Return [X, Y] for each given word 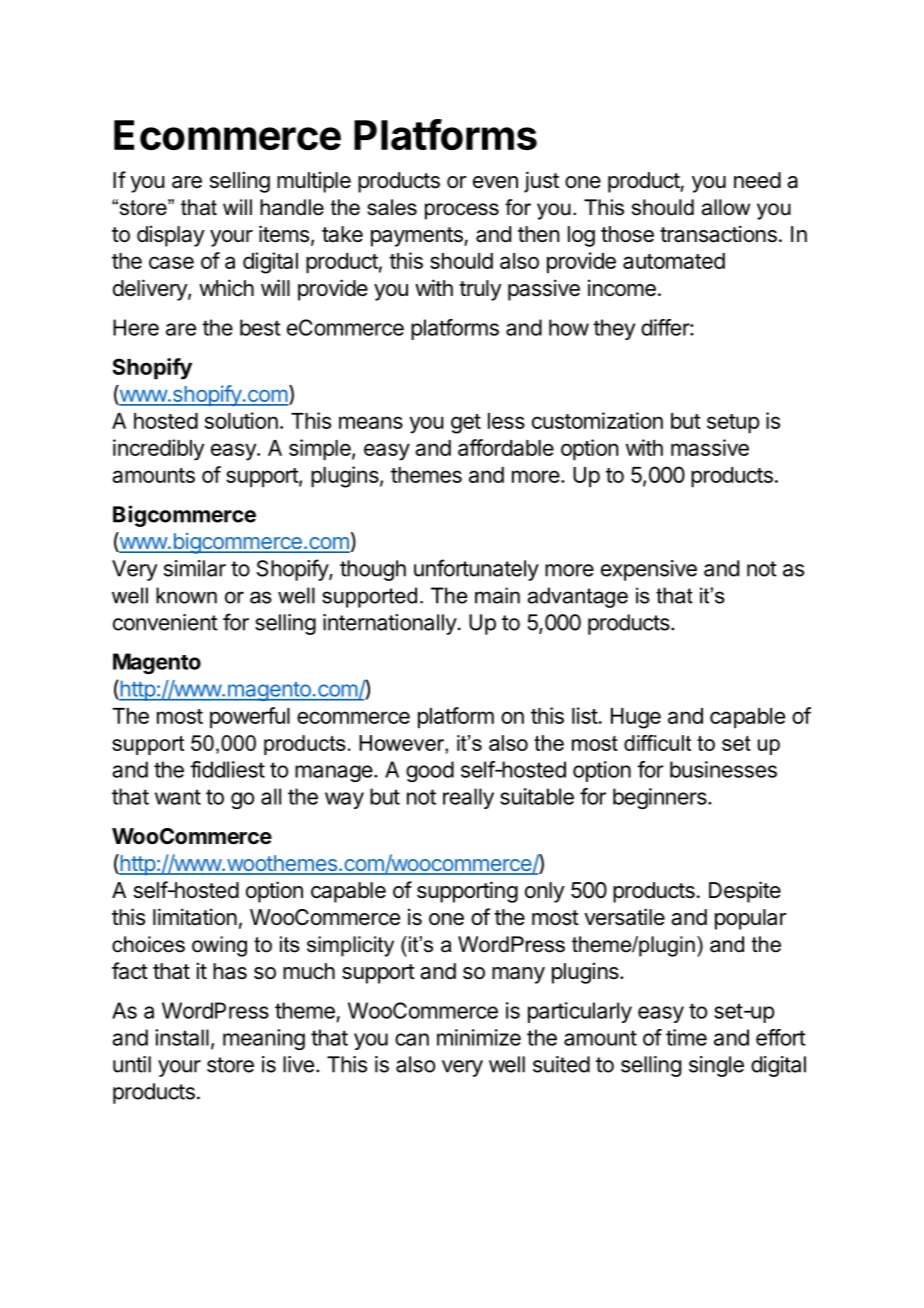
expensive [649, 570]
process [462, 211]
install [182, 1037]
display [171, 236]
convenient [165, 622]
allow [726, 207]
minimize [479, 1037]
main [497, 595]
